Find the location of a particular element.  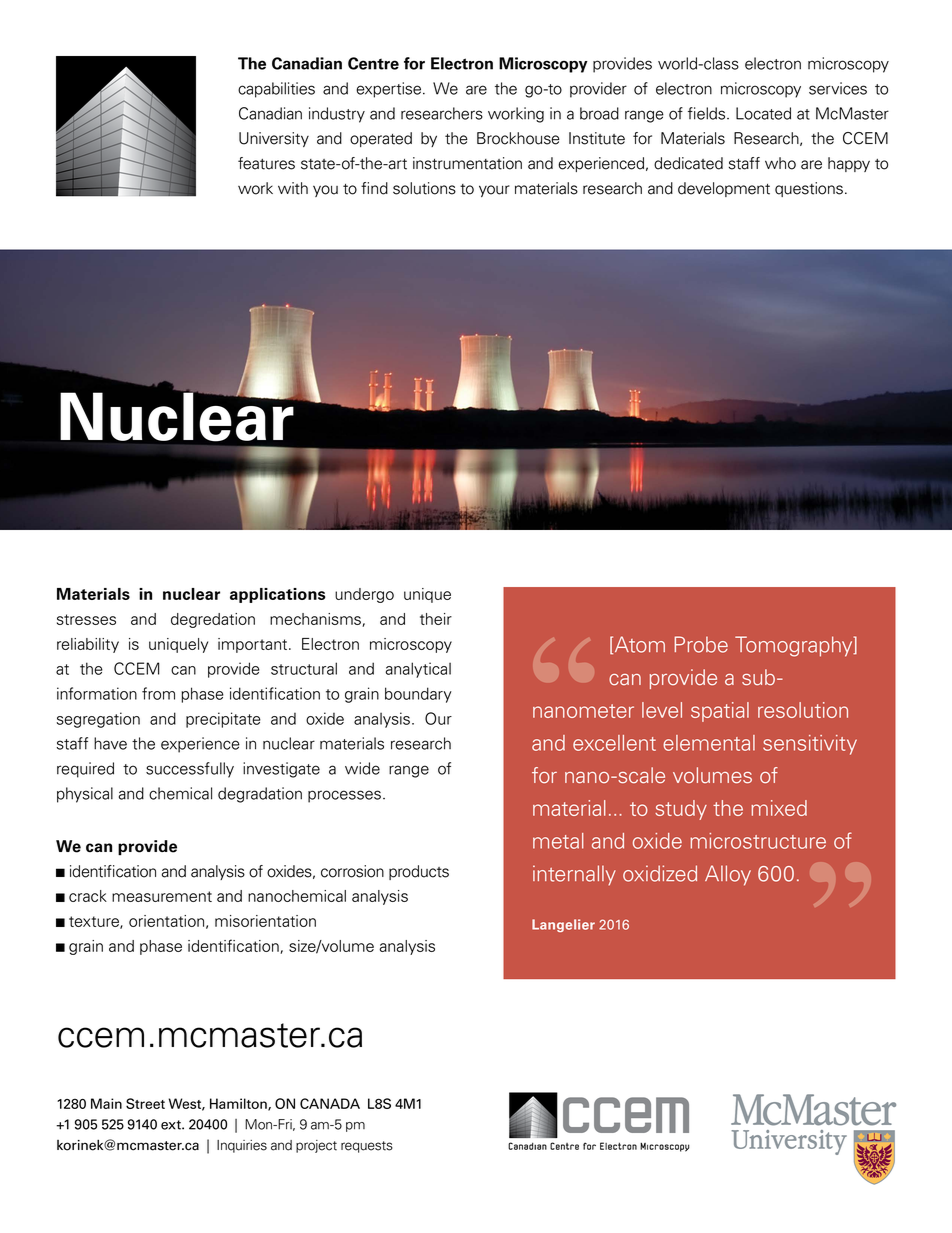

capabilities is located at coordinates (276, 90).
